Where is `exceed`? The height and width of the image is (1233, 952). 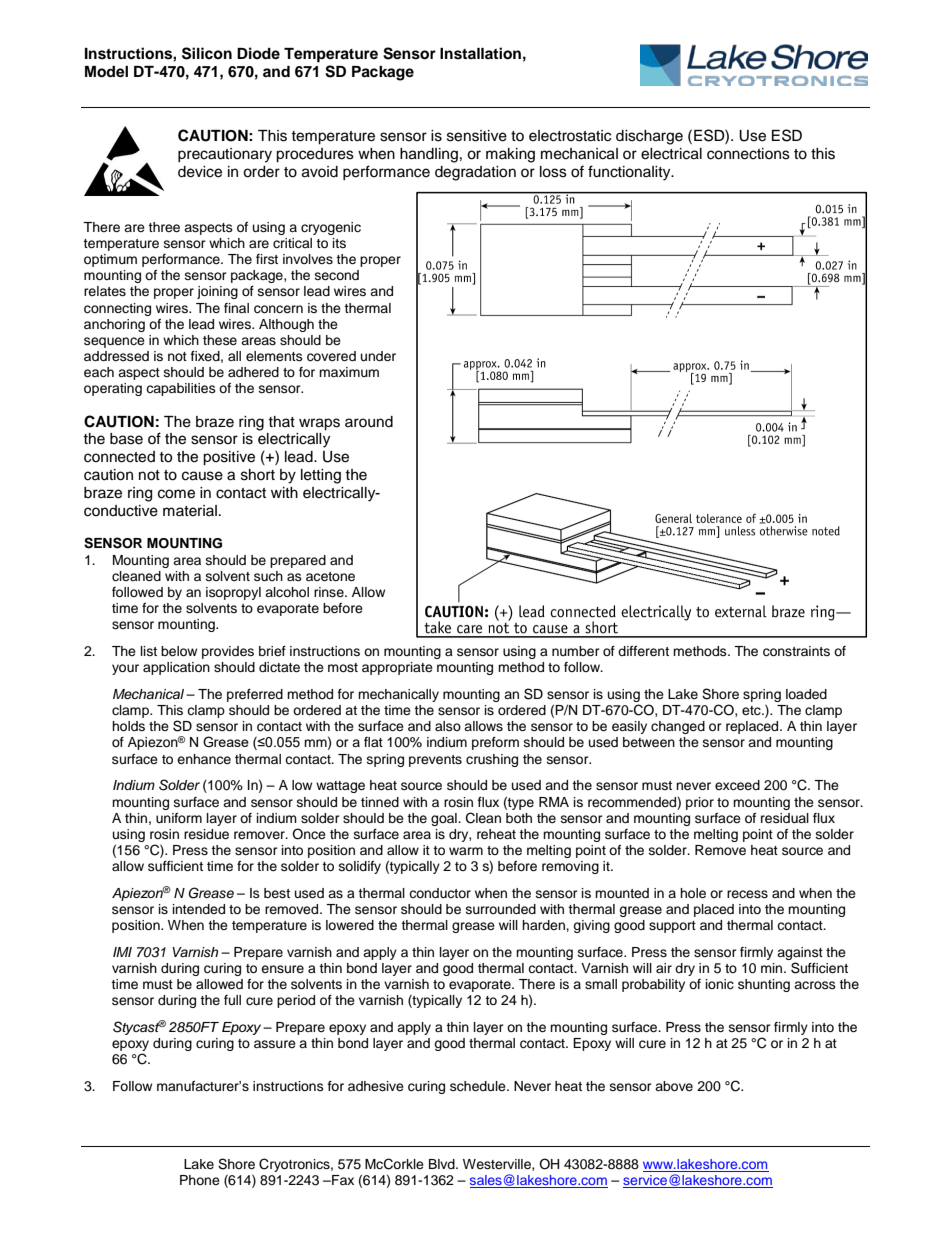
exceed is located at coordinates (737, 785).
